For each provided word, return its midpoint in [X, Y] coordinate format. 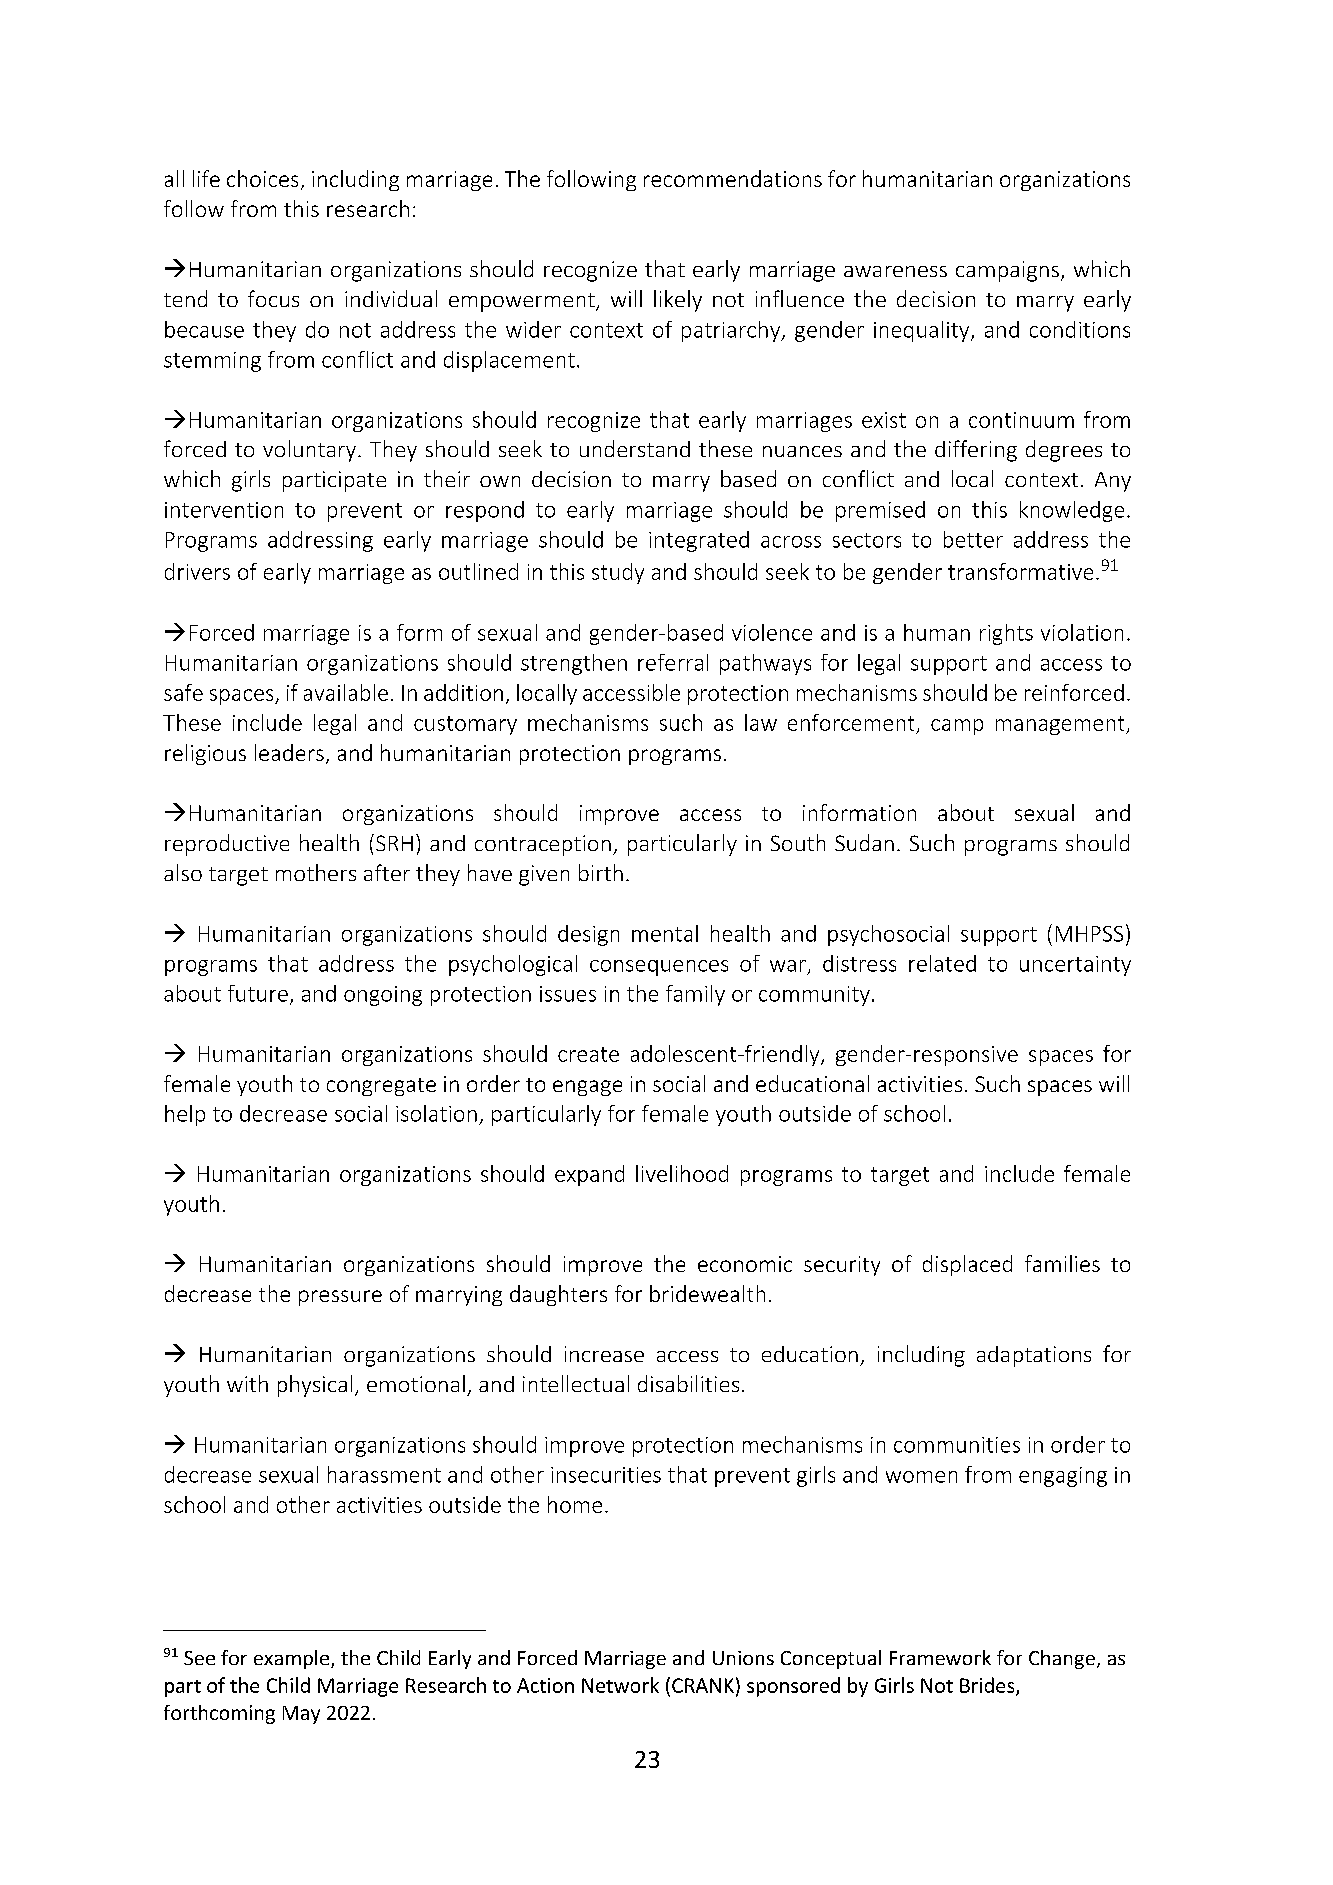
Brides [988, 1686]
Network [620, 1685]
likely [678, 301]
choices [262, 178]
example [293, 1659]
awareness [895, 271]
